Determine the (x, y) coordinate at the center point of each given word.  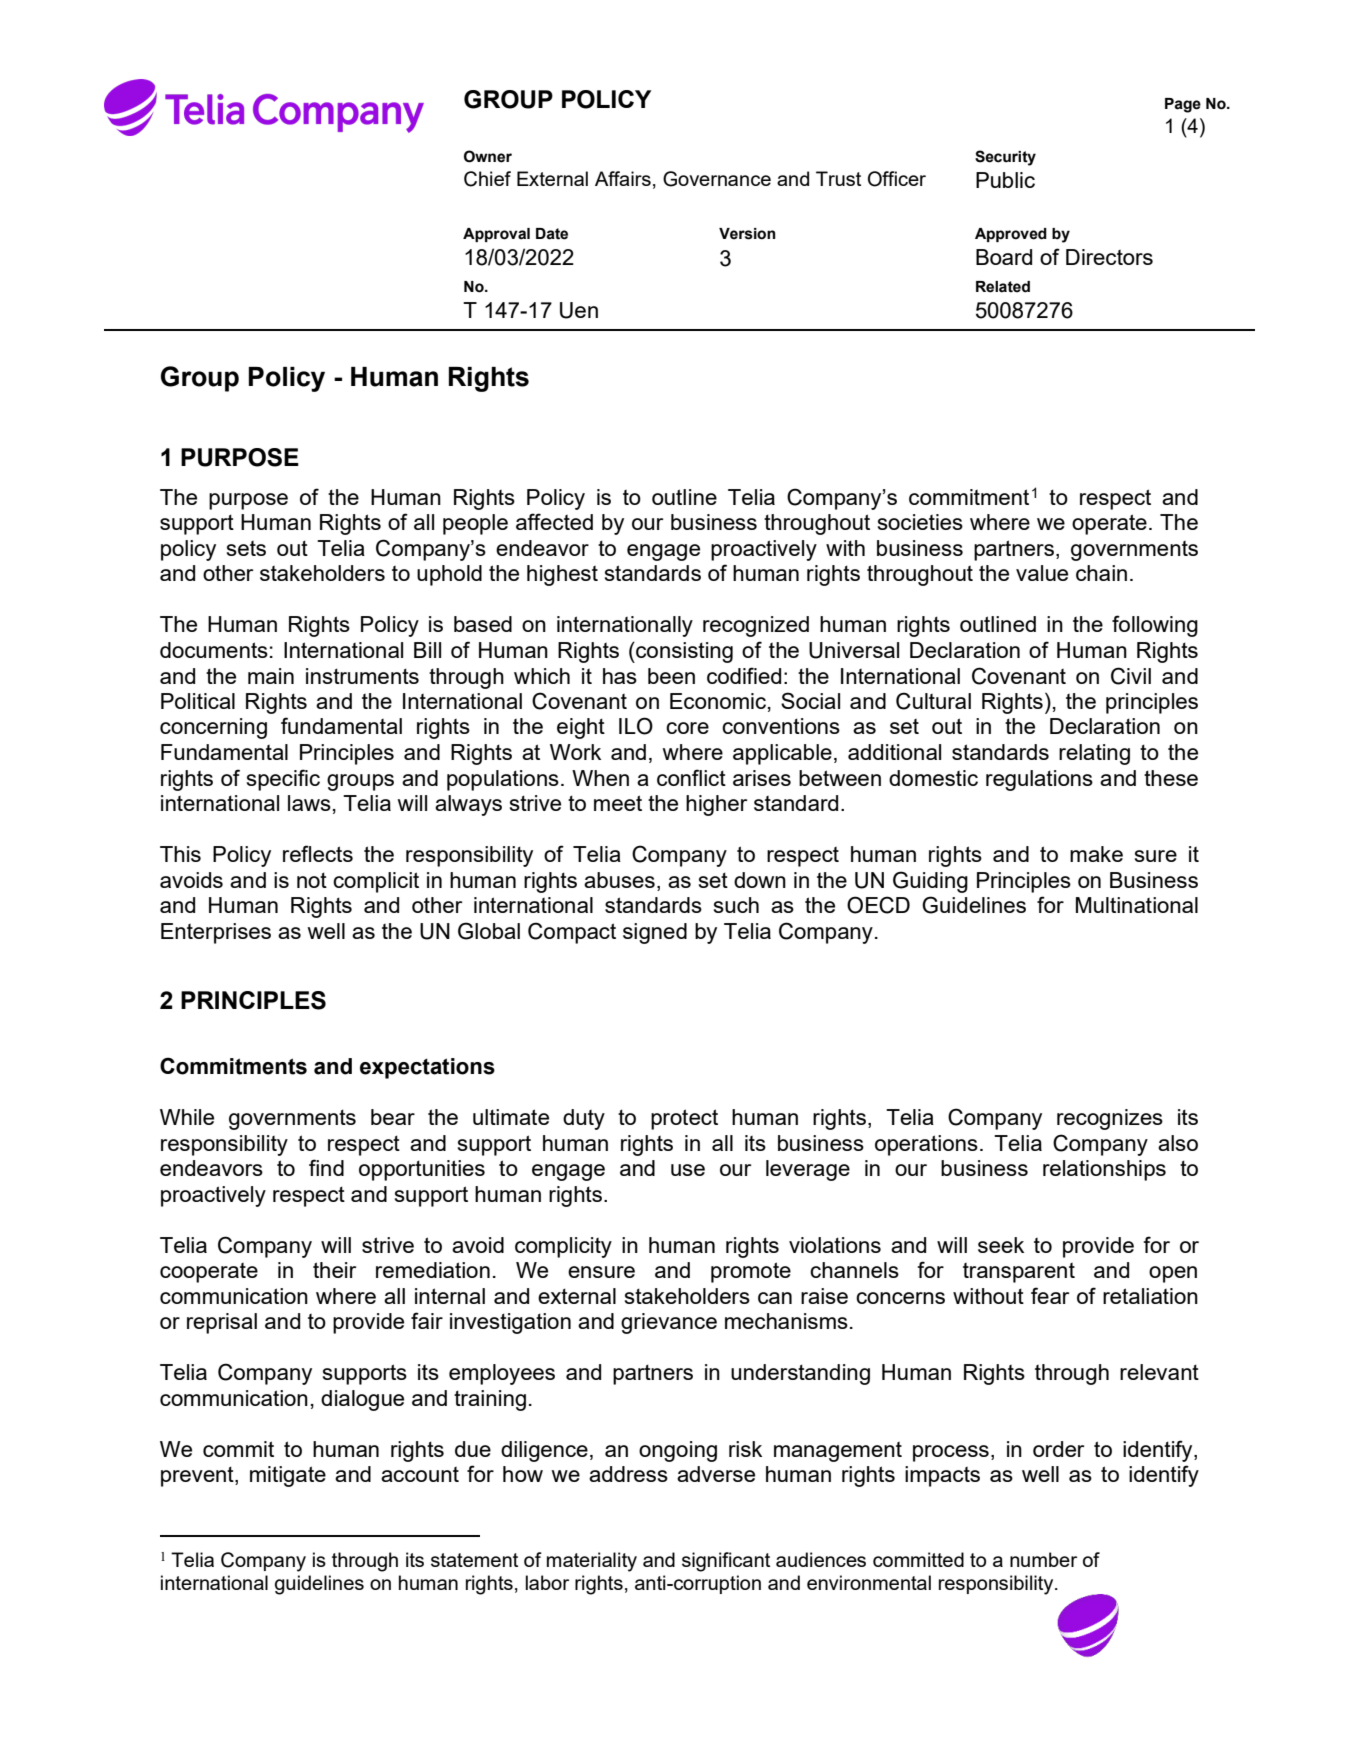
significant (726, 1562)
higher (716, 805)
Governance (717, 179)
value (1042, 573)
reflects (318, 853)
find (326, 1167)
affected (554, 521)
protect (684, 1119)
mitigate (288, 1476)
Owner (488, 156)
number (1043, 1559)
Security (1005, 158)
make (1096, 854)
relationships (1104, 1170)
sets (246, 548)
